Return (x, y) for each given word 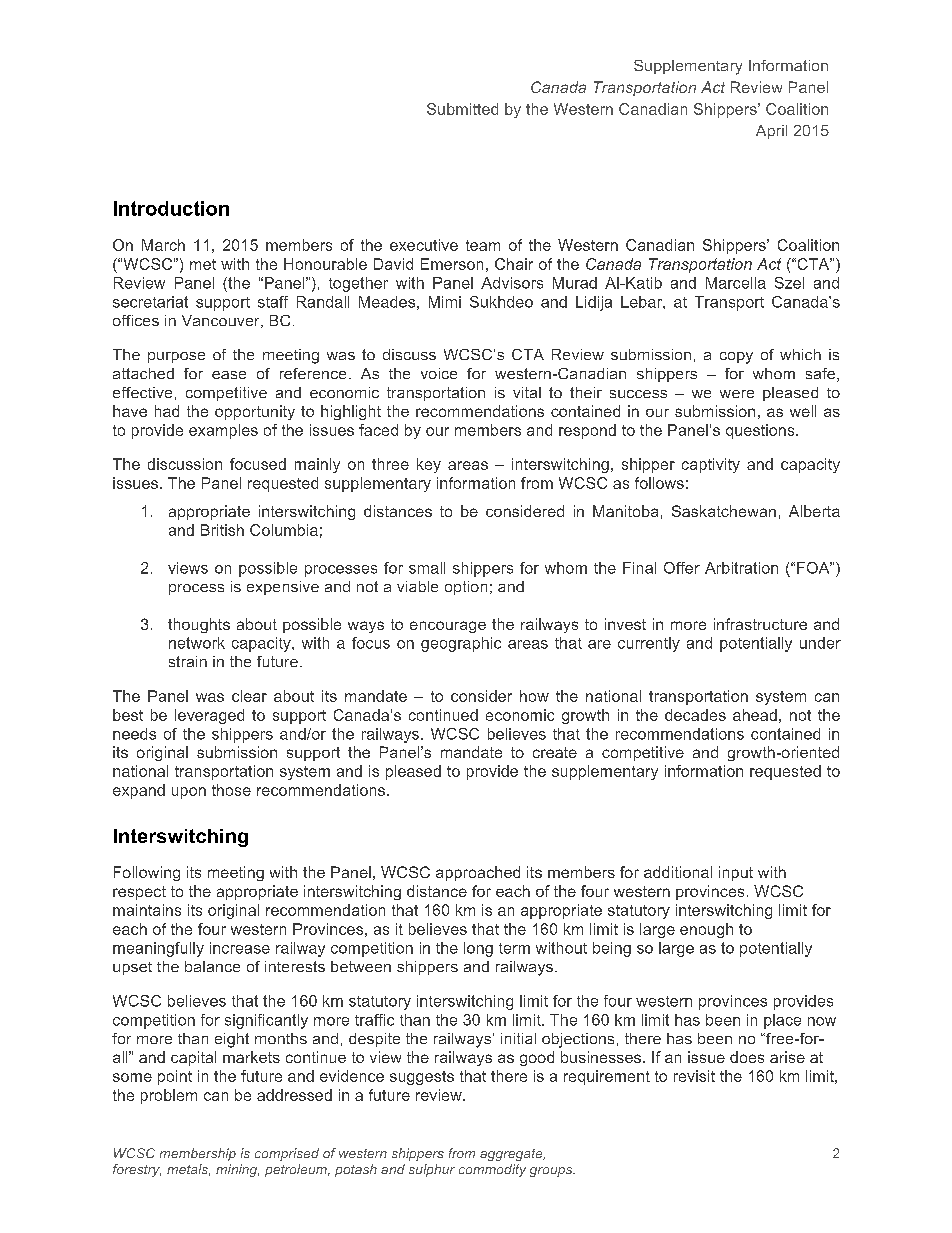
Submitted (462, 109)
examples (223, 431)
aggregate (512, 1155)
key (429, 465)
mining (237, 1170)
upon (189, 793)
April (771, 132)
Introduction (171, 208)
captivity (711, 465)
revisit (694, 1076)
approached (478, 873)
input (736, 873)
